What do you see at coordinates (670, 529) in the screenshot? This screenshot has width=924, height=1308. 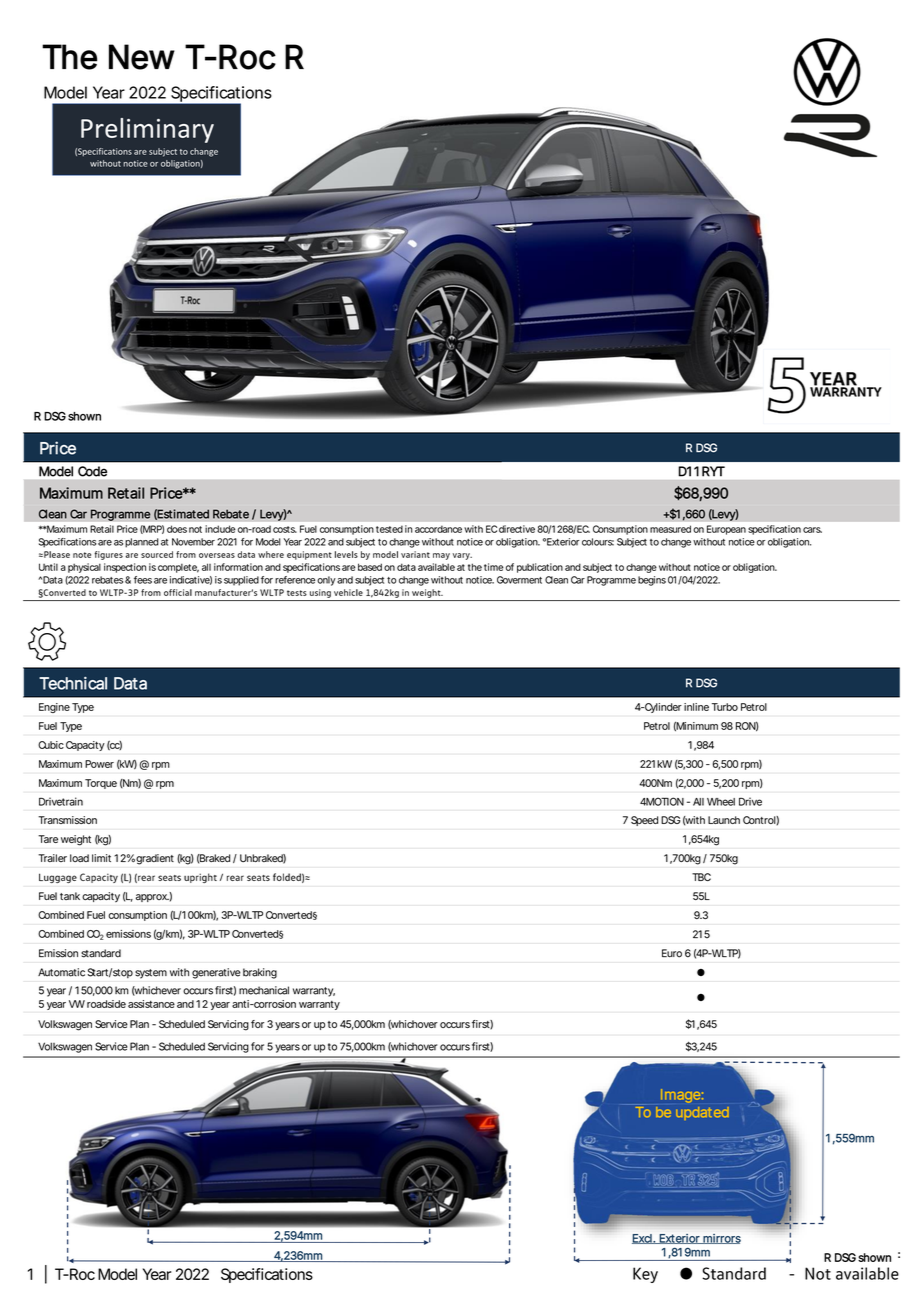 I see `measured` at bounding box center [670, 529].
